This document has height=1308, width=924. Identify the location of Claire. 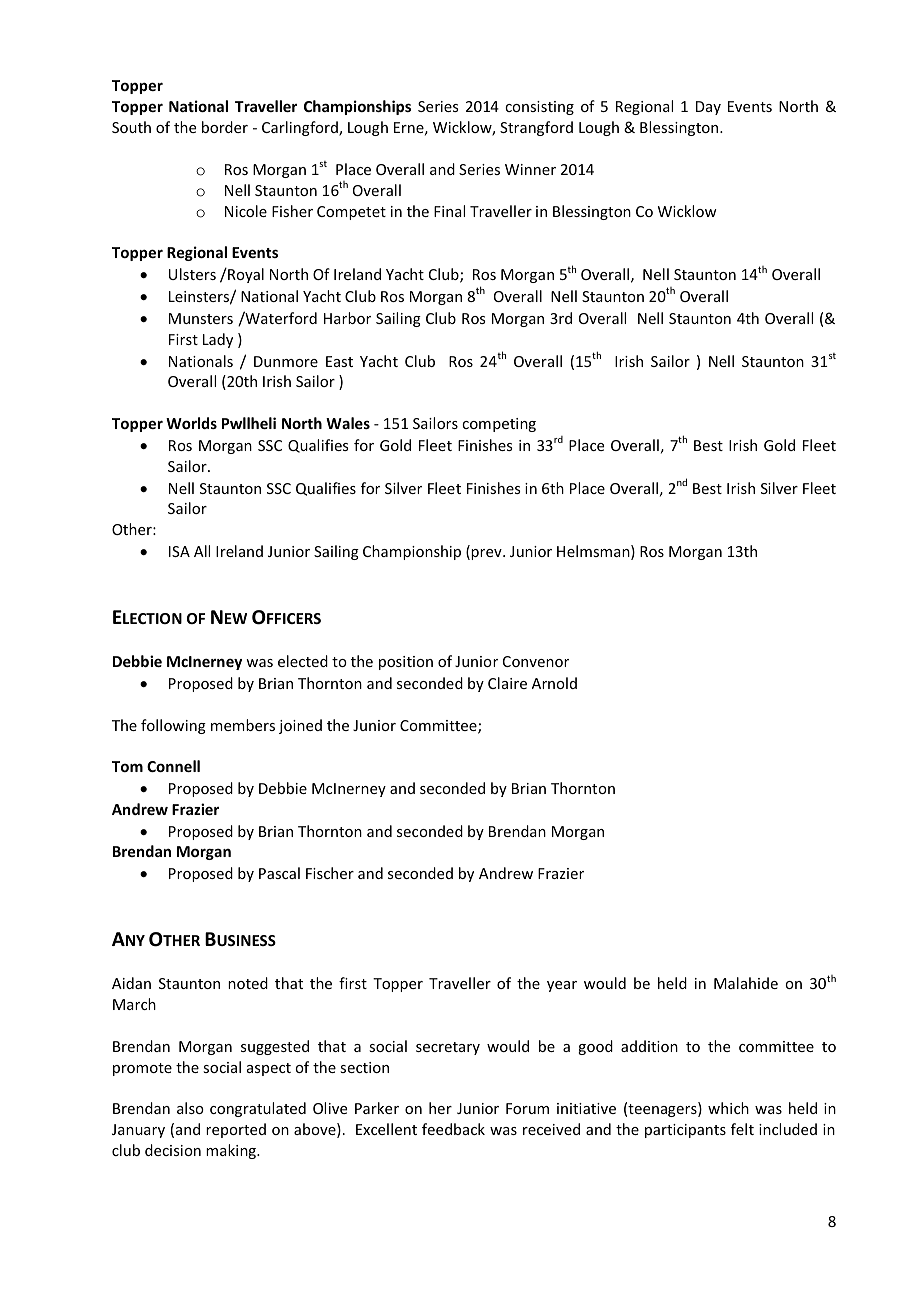
(507, 683).
